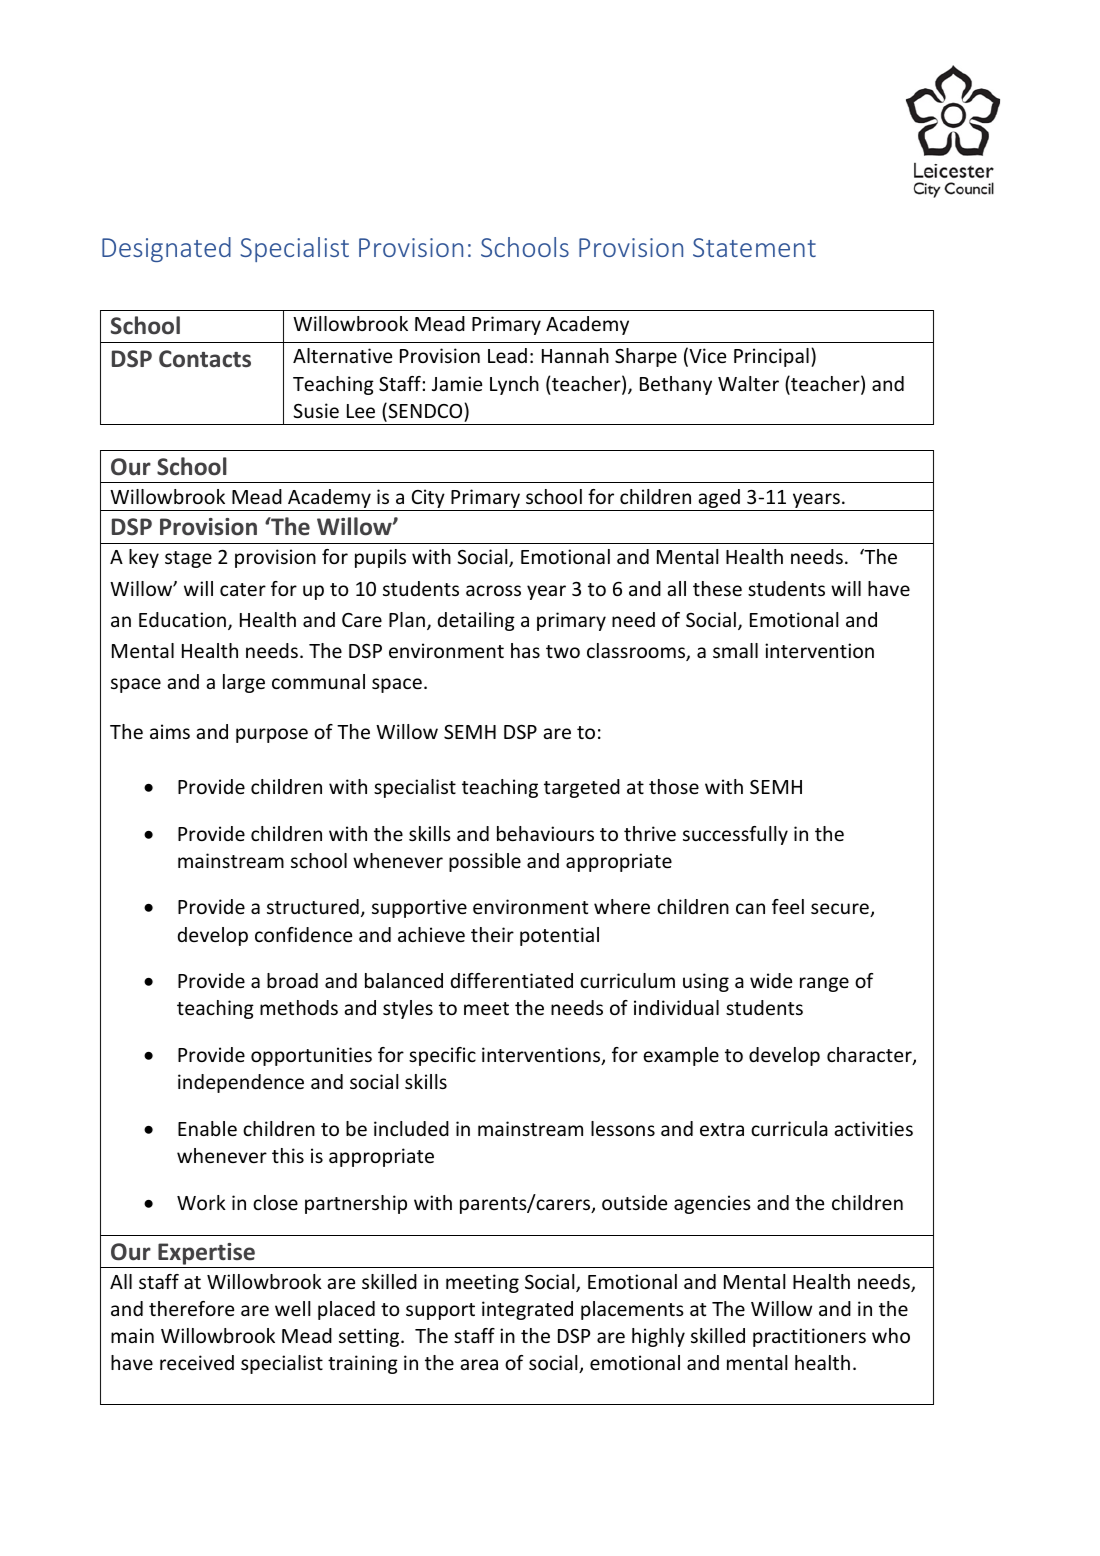 The image size is (1100, 1556). I want to click on broad, so click(292, 980).
